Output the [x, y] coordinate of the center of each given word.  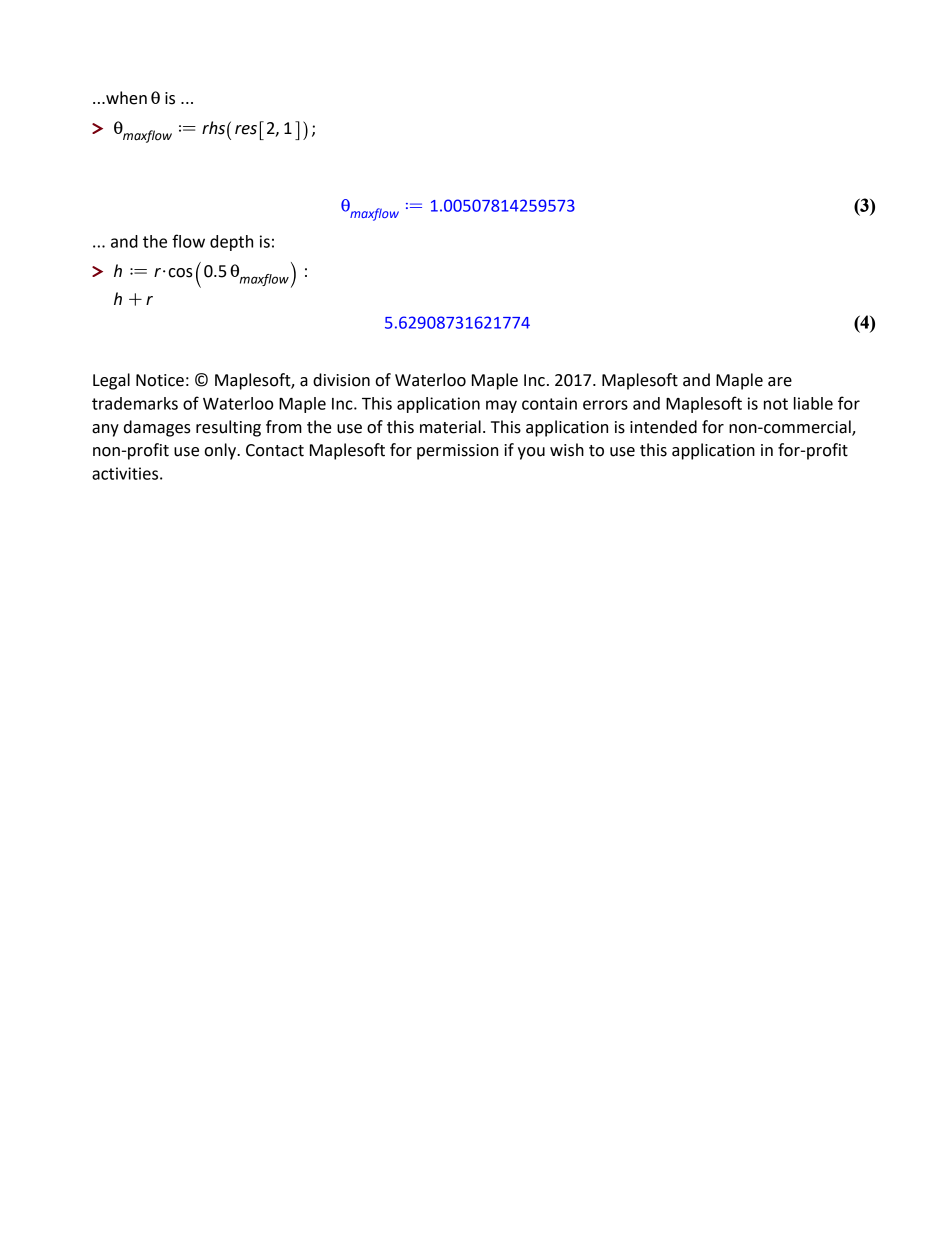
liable [813, 403]
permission [457, 452]
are [780, 382]
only [221, 451]
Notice [160, 380]
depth [231, 243]
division [341, 380]
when [125, 98]
